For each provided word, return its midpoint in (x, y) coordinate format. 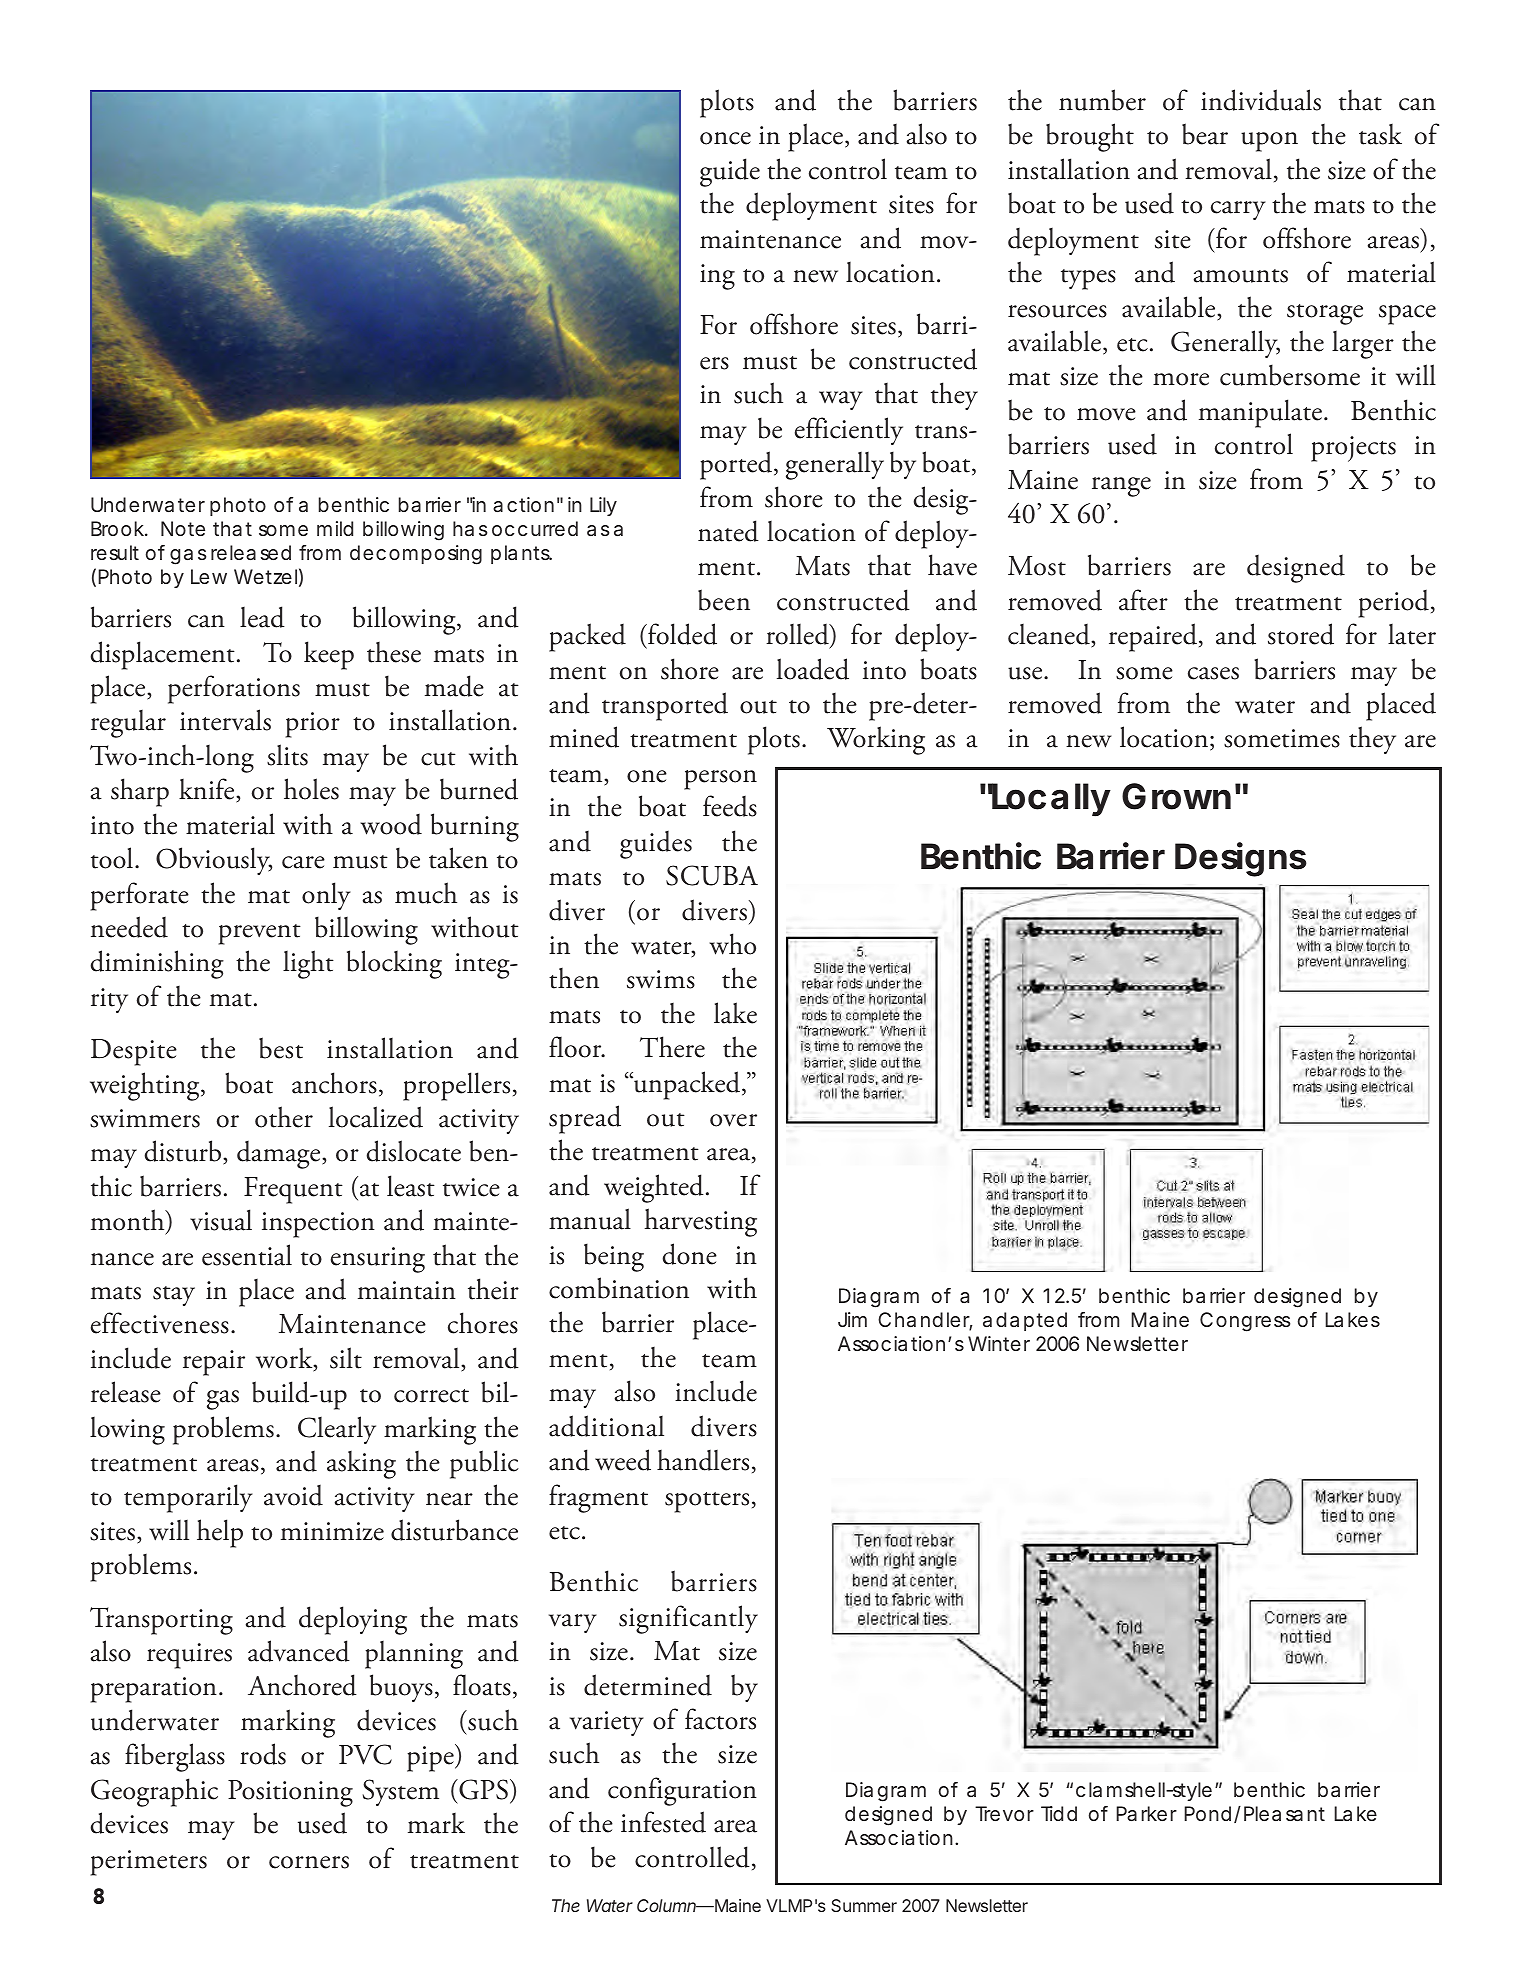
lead (262, 617)
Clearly (337, 1430)
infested (663, 1822)
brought (1090, 137)
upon (1269, 142)
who (733, 944)
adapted (1025, 1321)
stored (1301, 634)
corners (309, 1862)
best (281, 1048)
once (725, 138)
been (724, 600)
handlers (703, 1460)
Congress (1245, 1322)
